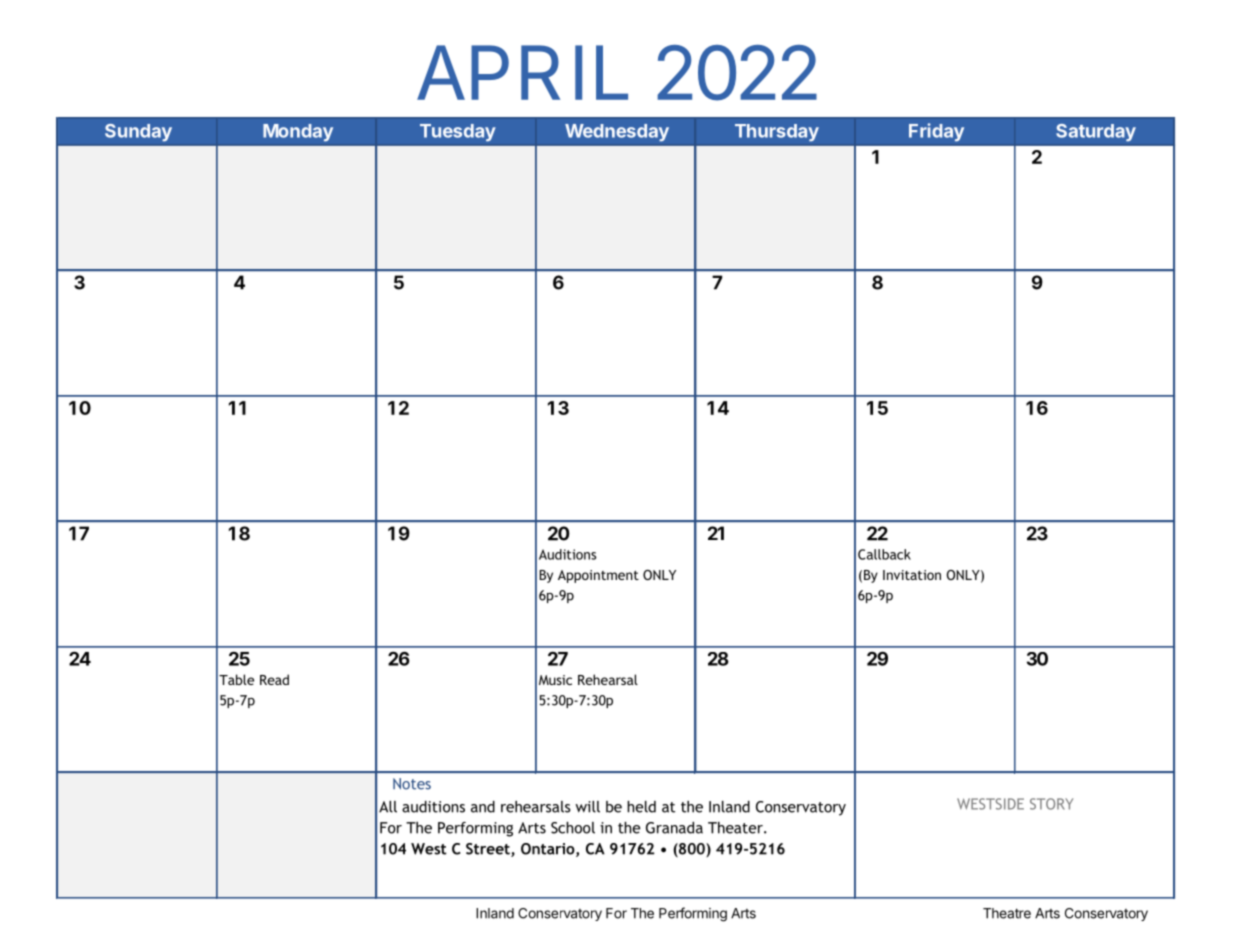 This document has width=1233, height=952. I want to click on Wednesday, so click(617, 133).
